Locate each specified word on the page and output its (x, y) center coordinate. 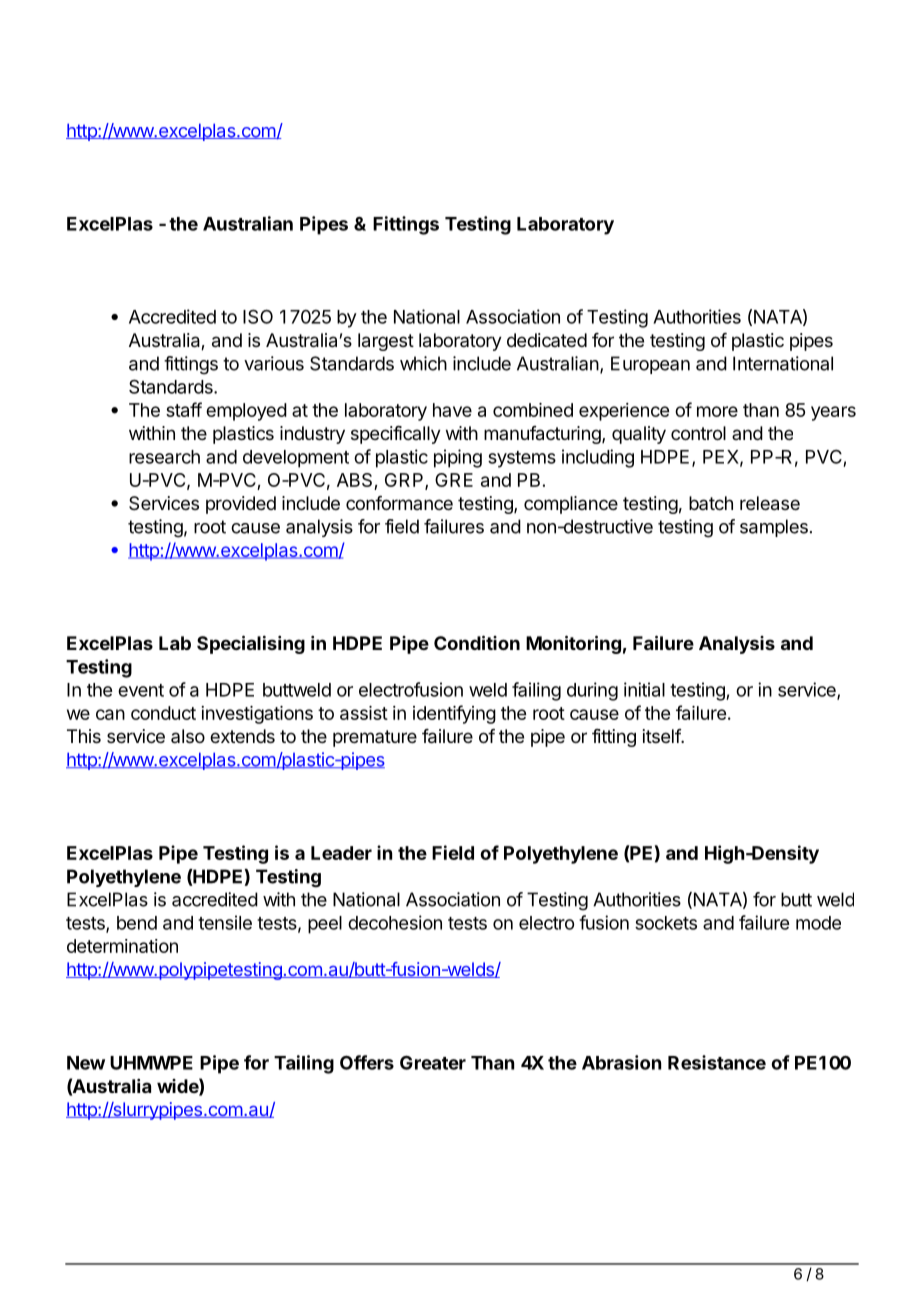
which (423, 363)
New (86, 1063)
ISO (258, 316)
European (650, 365)
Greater (433, 1062)
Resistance (717, 1062)
